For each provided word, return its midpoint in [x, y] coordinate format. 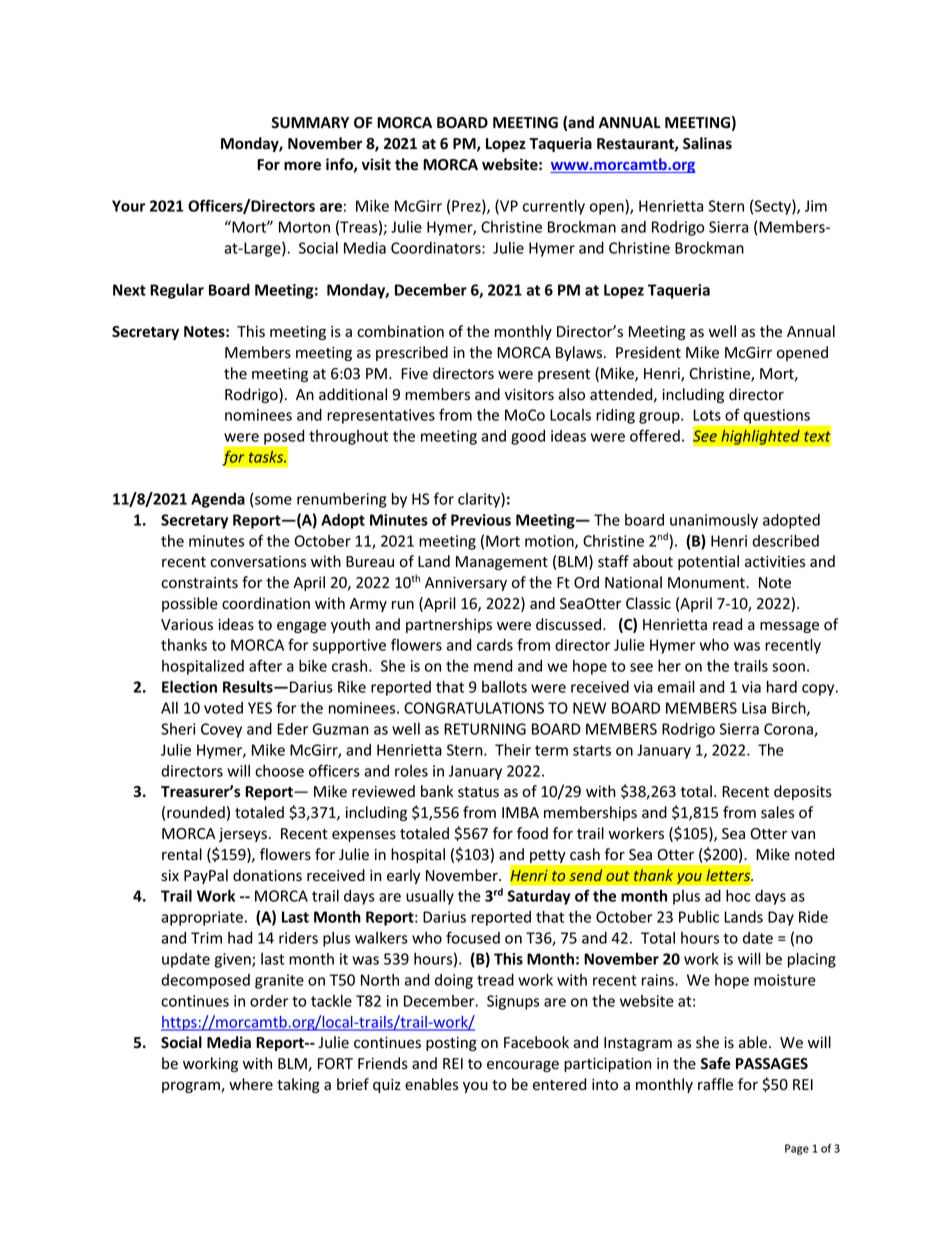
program [192, 1087]
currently [554, 207]
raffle [715, 1084]
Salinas [707, 143]
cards [495, 645]
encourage [523, 1066]
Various [187, 625]
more [302, 166]
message [789, 627]
